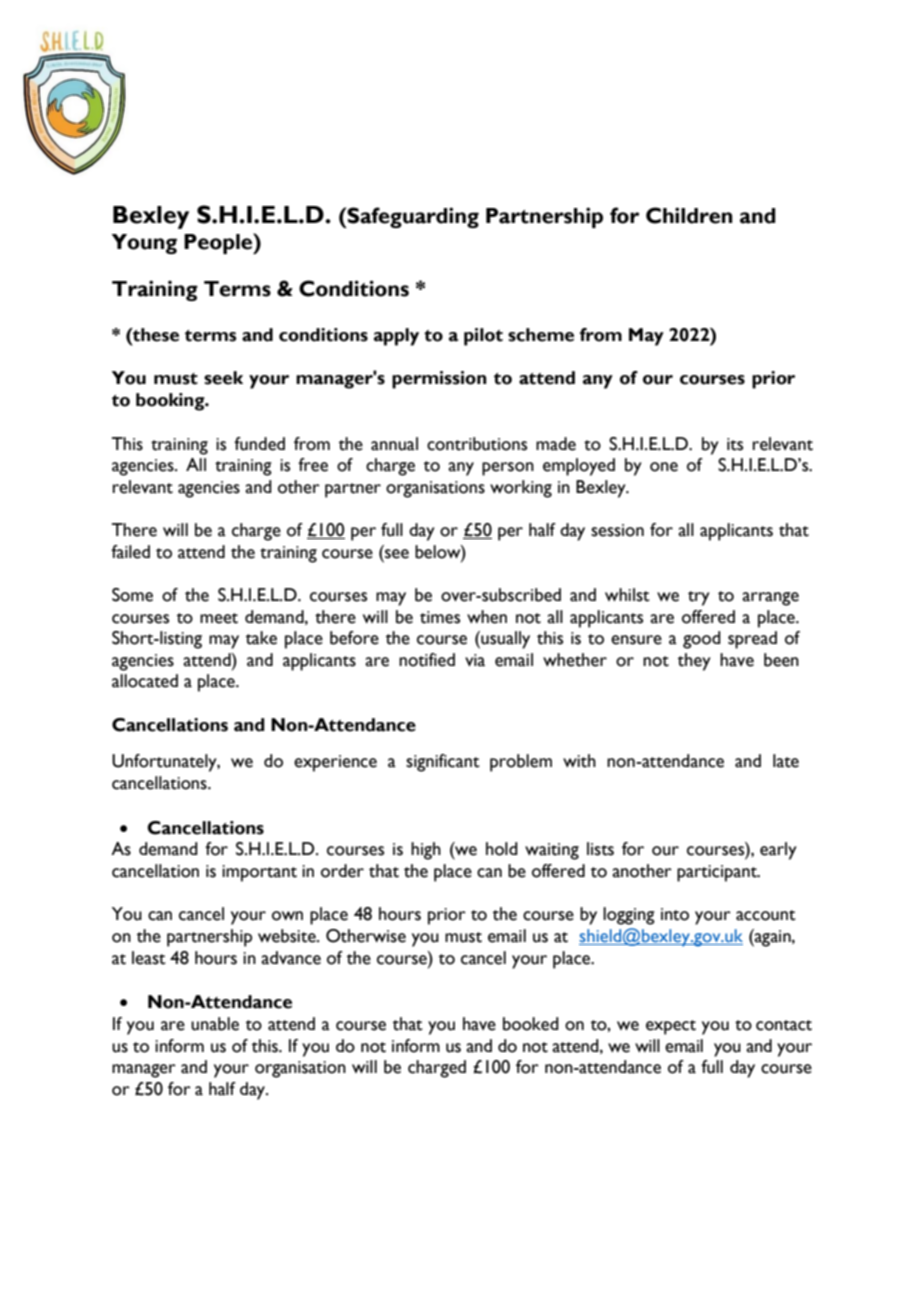  I want to click on unable, so click(215, 1024).
